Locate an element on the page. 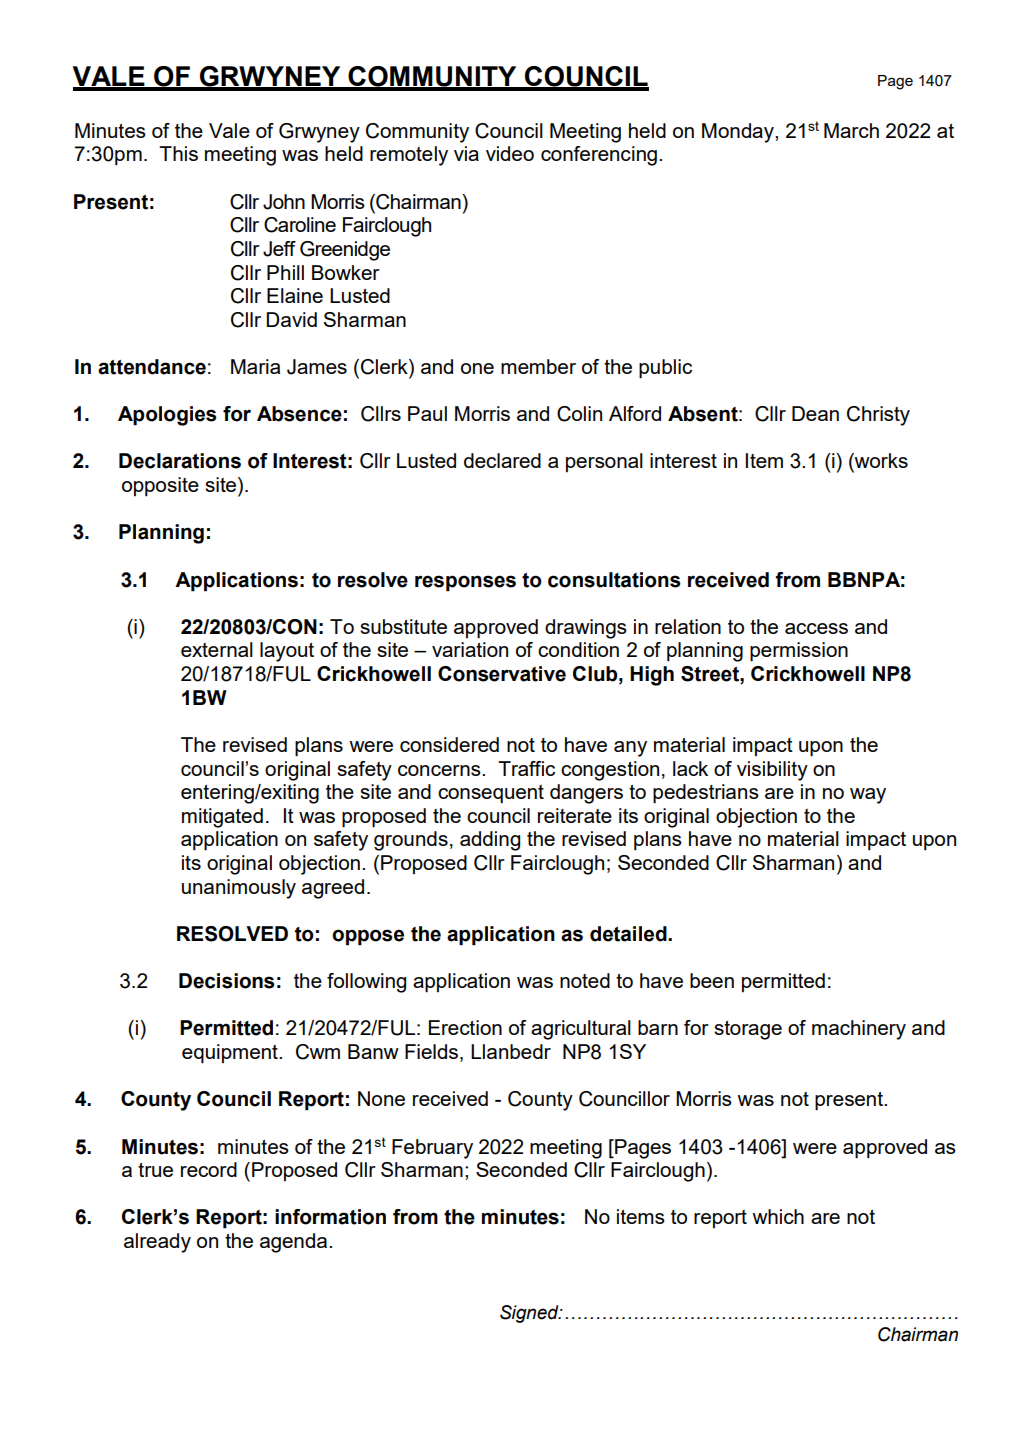 The image size is (1019, 1441). responses is located at coordinates (465, 583).
